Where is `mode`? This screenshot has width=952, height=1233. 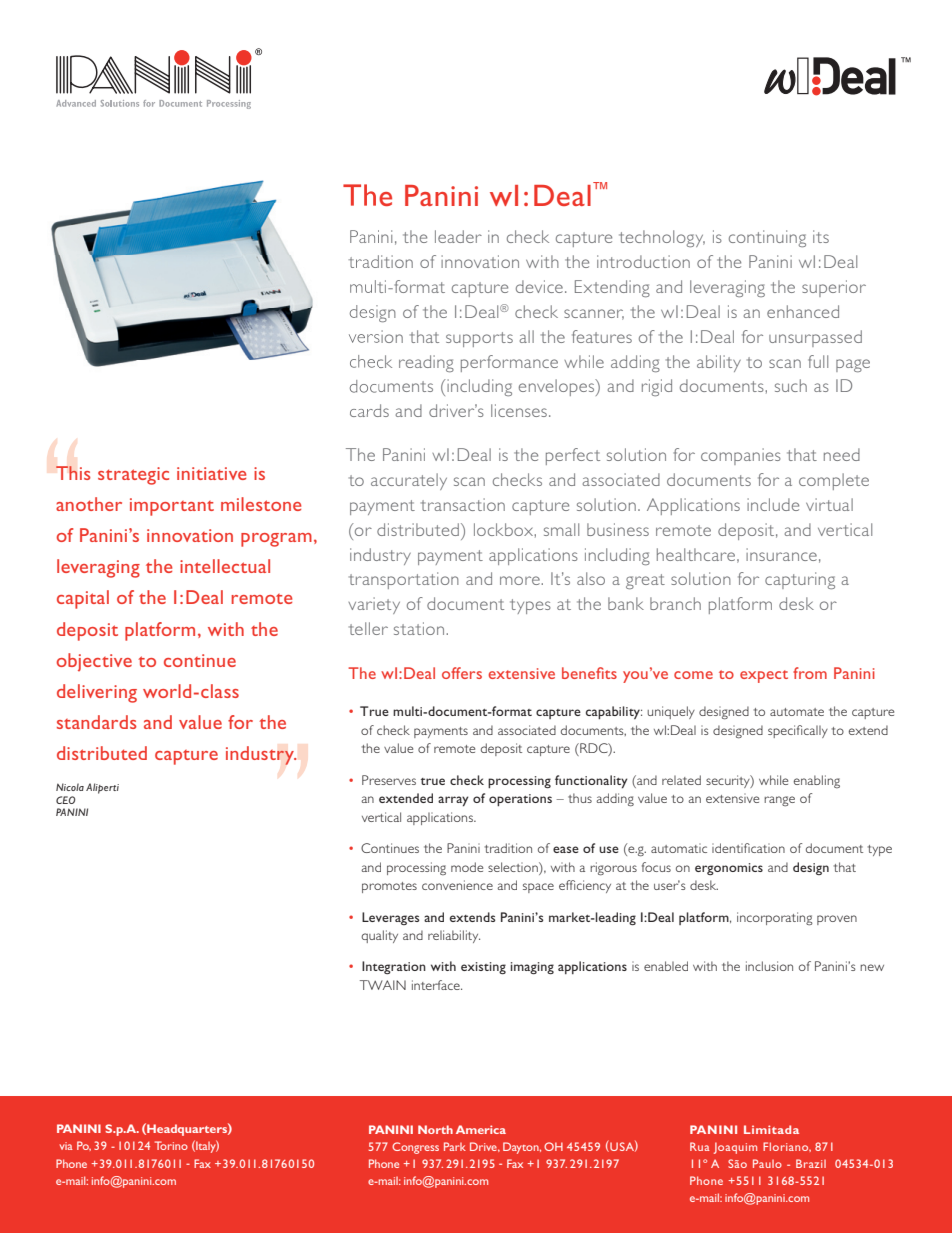
mode is located at coordinates (467, 867).
